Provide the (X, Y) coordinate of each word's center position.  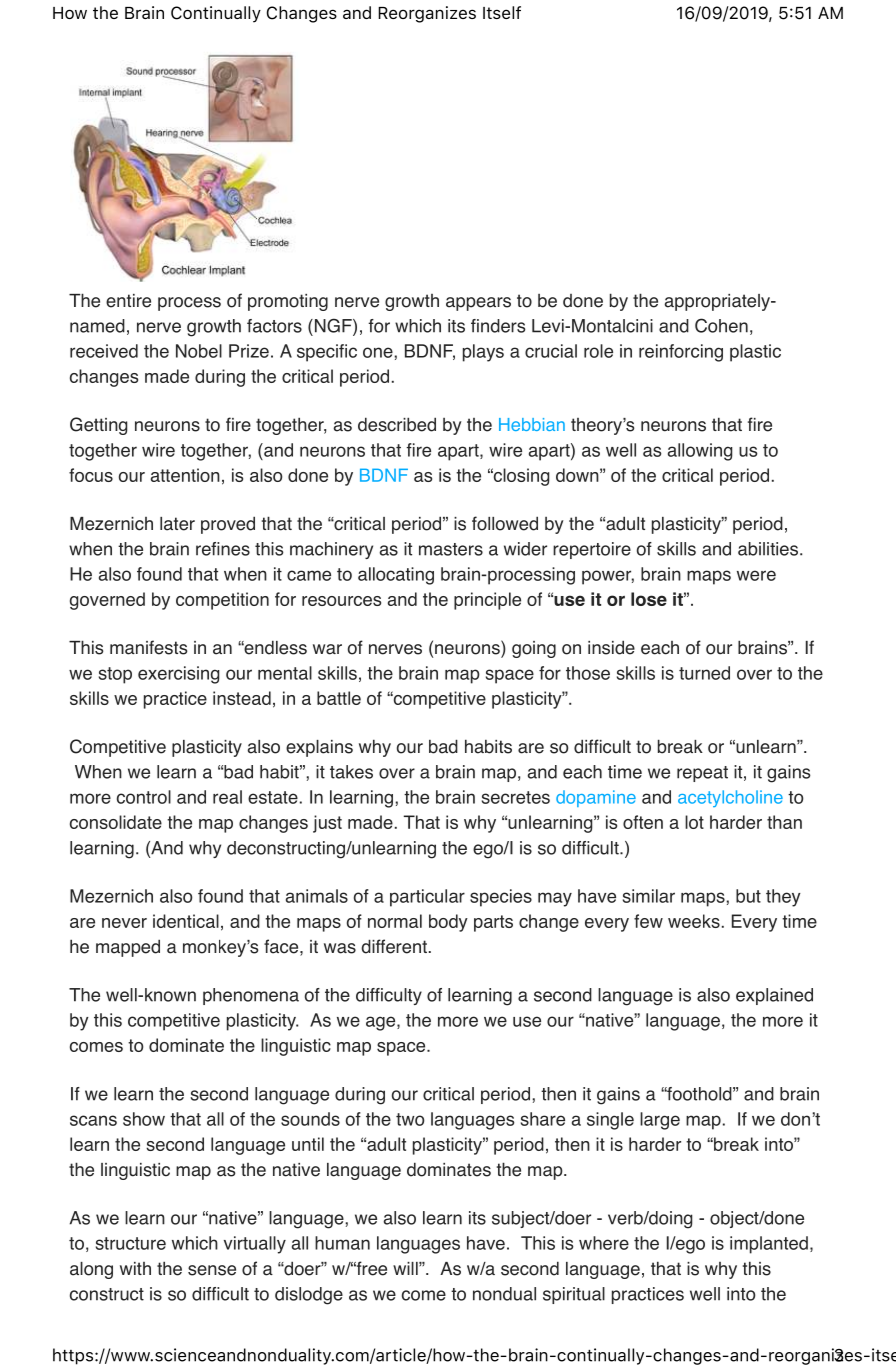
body (448, 923)
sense (212, 1270)
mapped (128, 948)
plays (483, 353)
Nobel (199, 351)
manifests (148, 647)
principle (487, 601)
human (342, 1243)
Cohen (721, 325)
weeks (694, 921)
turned (704, 673)
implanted (769, 1245)
